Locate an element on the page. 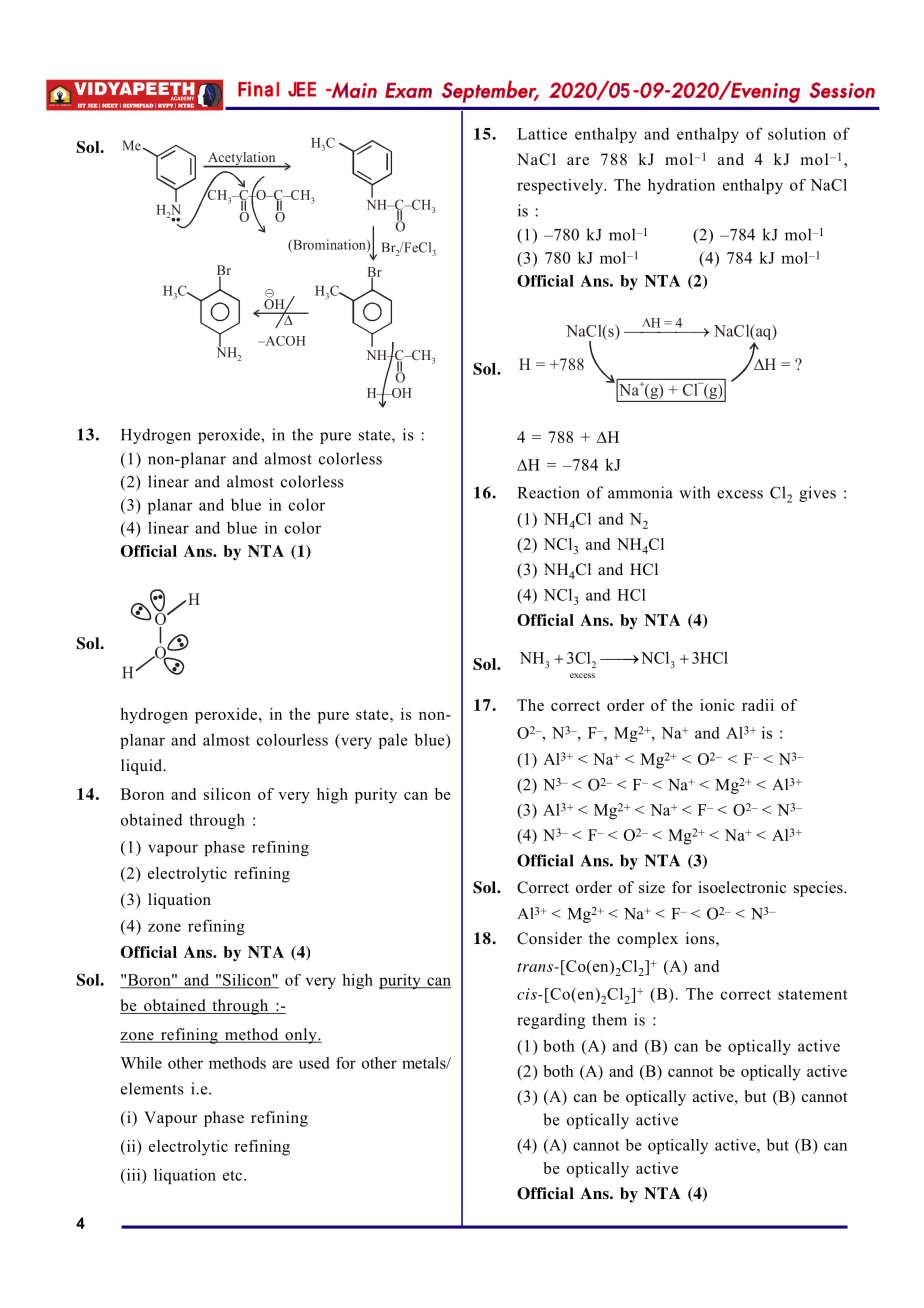  gives is located at coordinates (817, 494).
